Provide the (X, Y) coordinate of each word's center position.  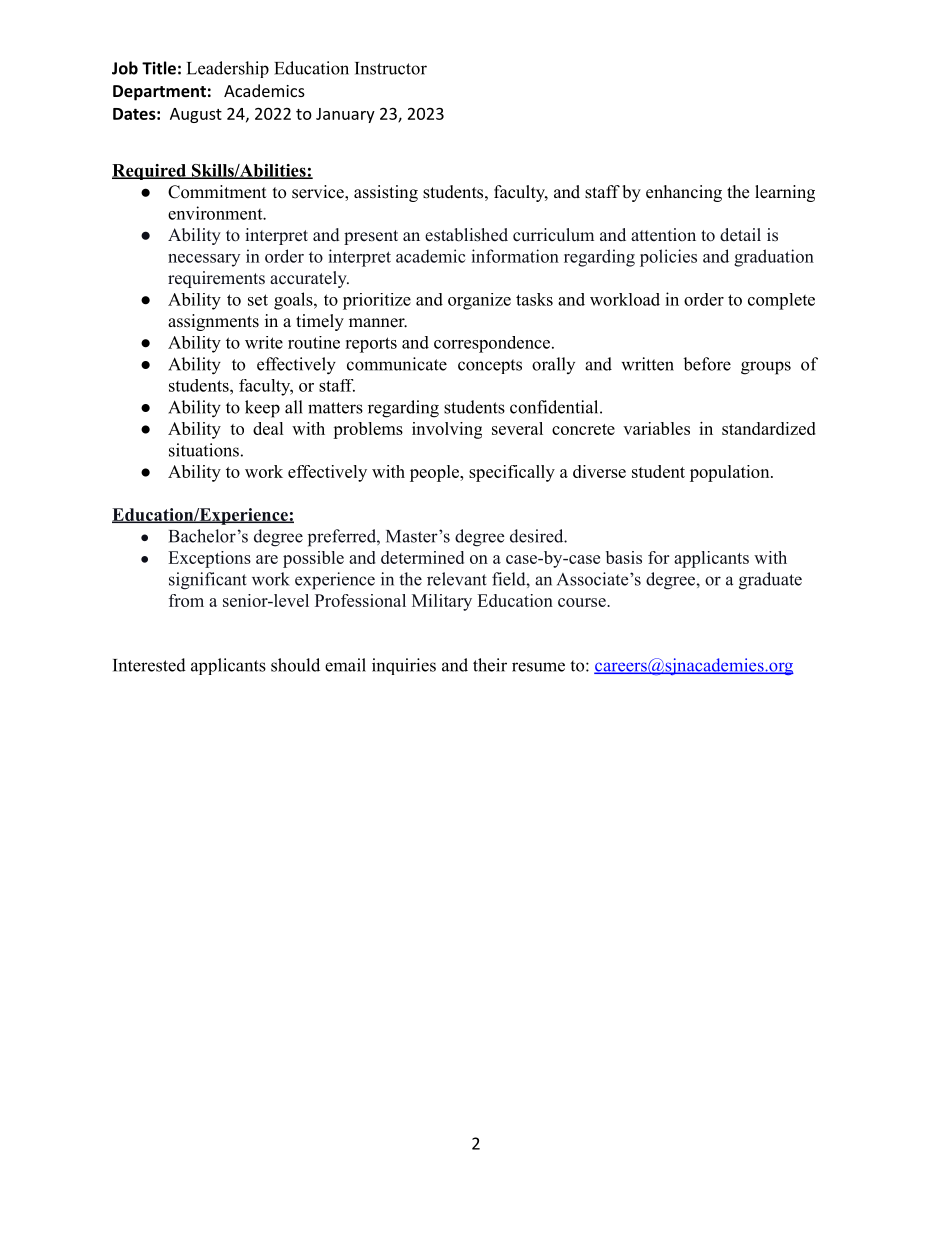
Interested (149, 665)
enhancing (684, 193)
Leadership (228, 69)
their (490, 665)
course (583, 602)
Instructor (391, 68)
